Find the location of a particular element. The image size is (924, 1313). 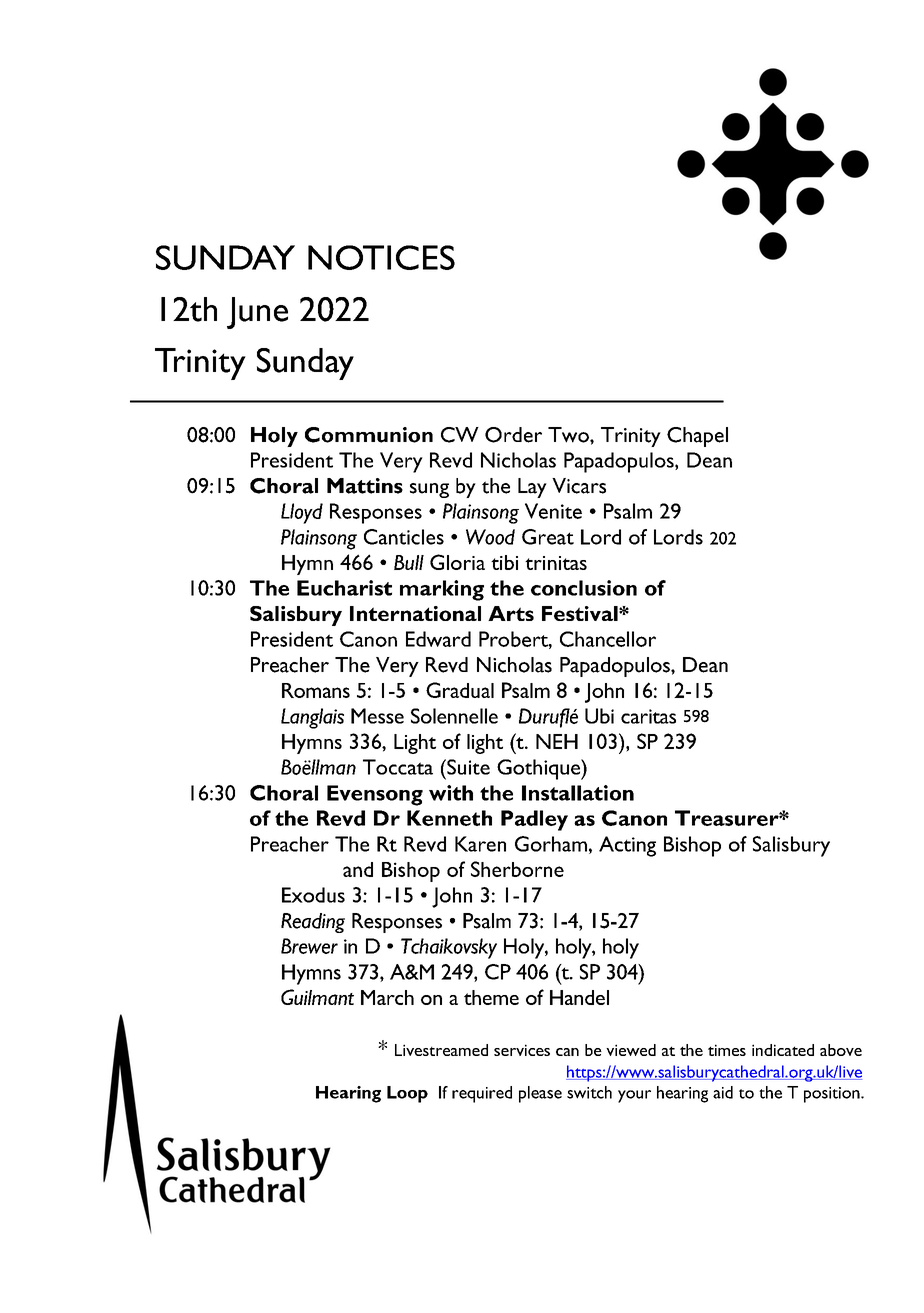

Great is located at coordinates (548, 537).
